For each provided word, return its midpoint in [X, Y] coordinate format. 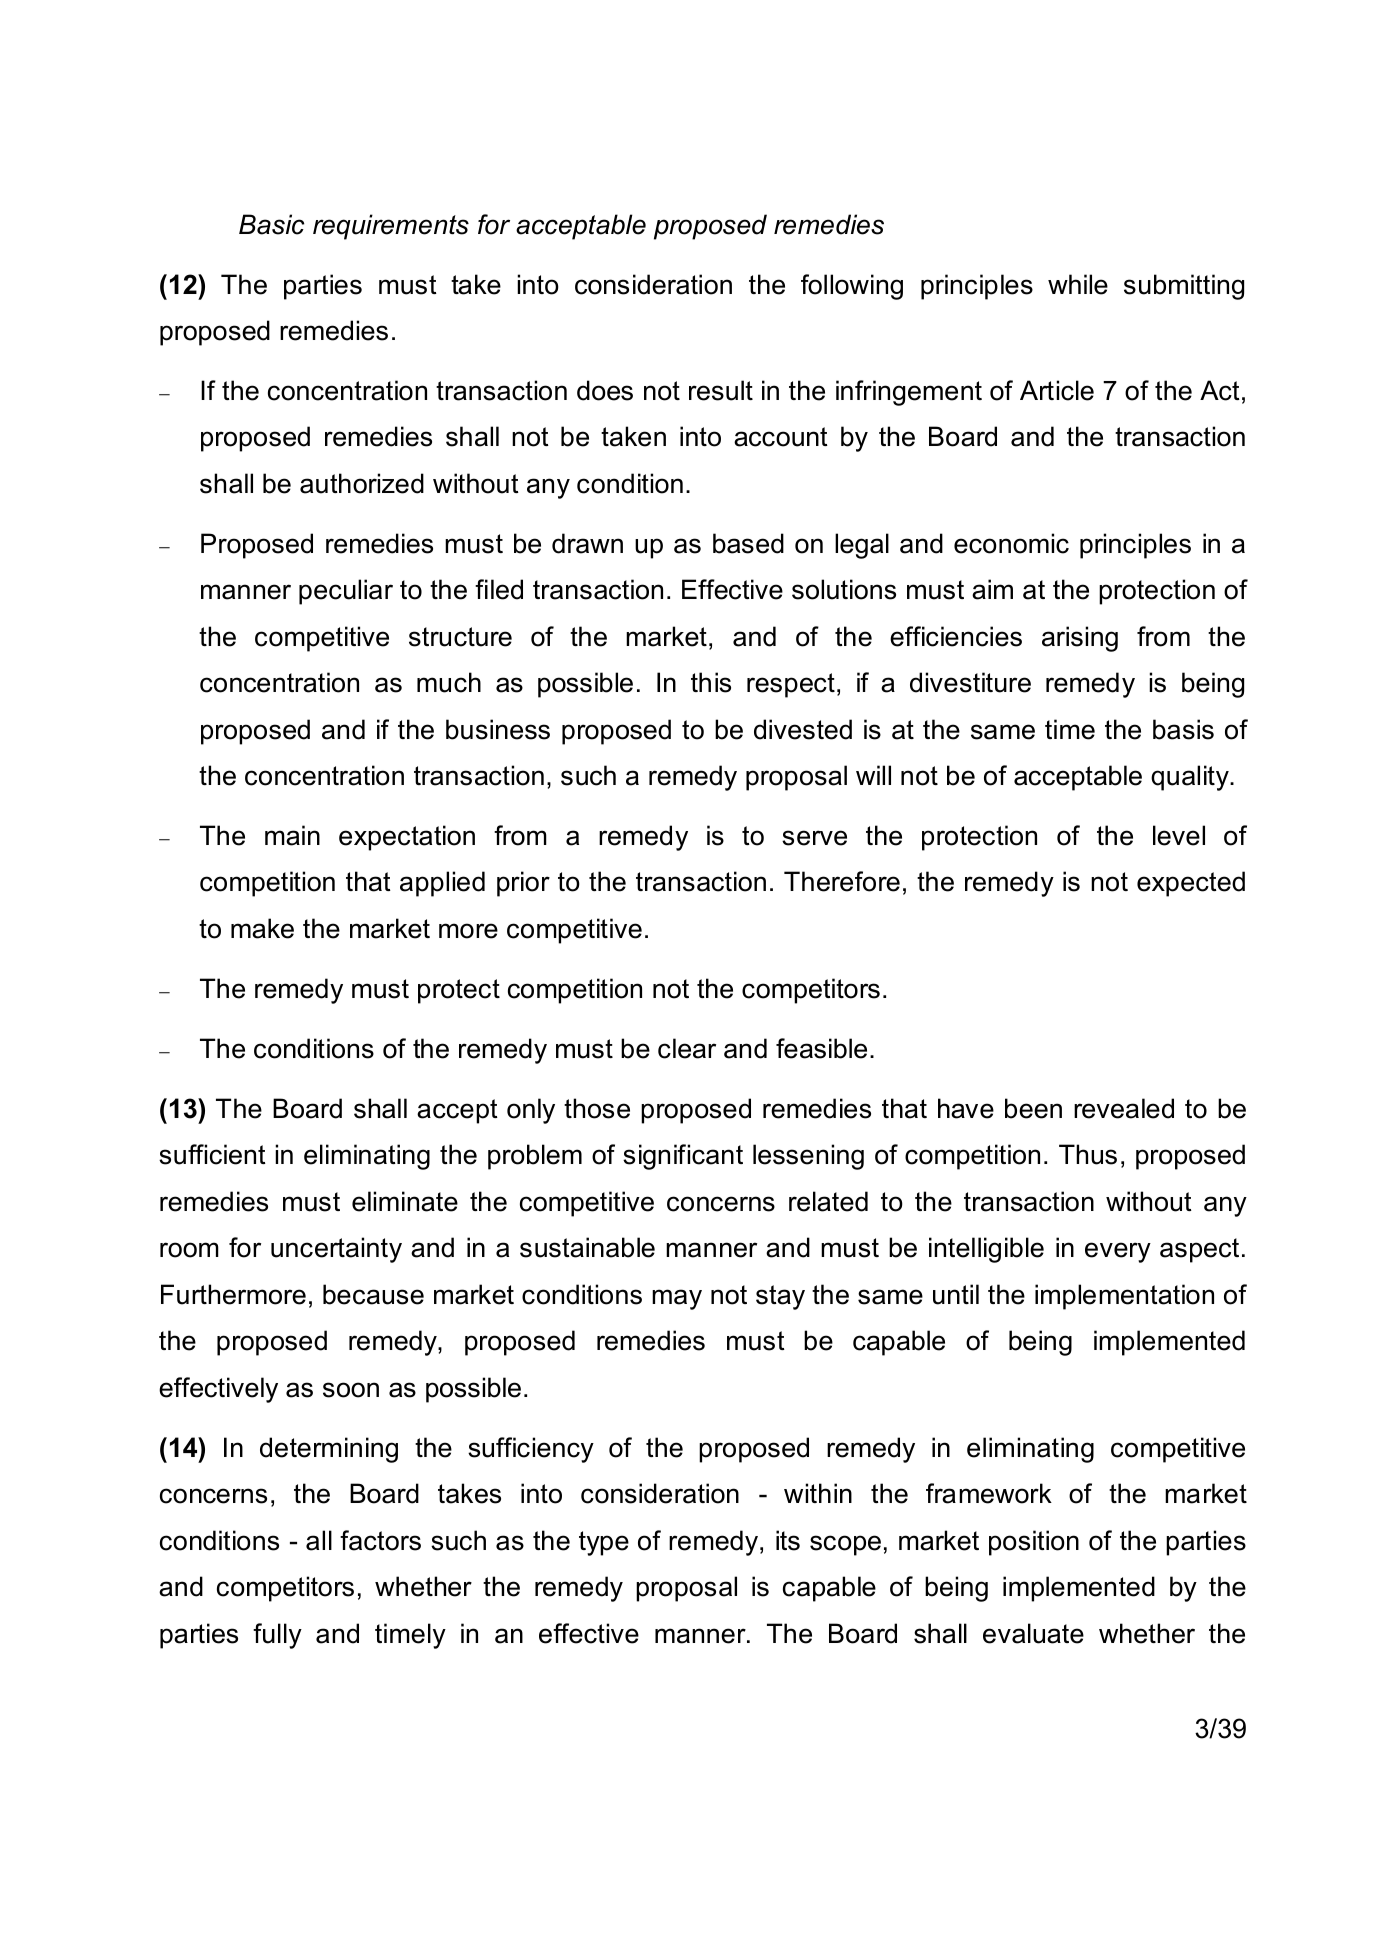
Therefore [842, 881]
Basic [271, 224]
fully [277, 1636]
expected [1191, 884]
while [1078, 284]
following [852, 287]
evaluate [1033, 1633]
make [262, 928]
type [604, 1543]
